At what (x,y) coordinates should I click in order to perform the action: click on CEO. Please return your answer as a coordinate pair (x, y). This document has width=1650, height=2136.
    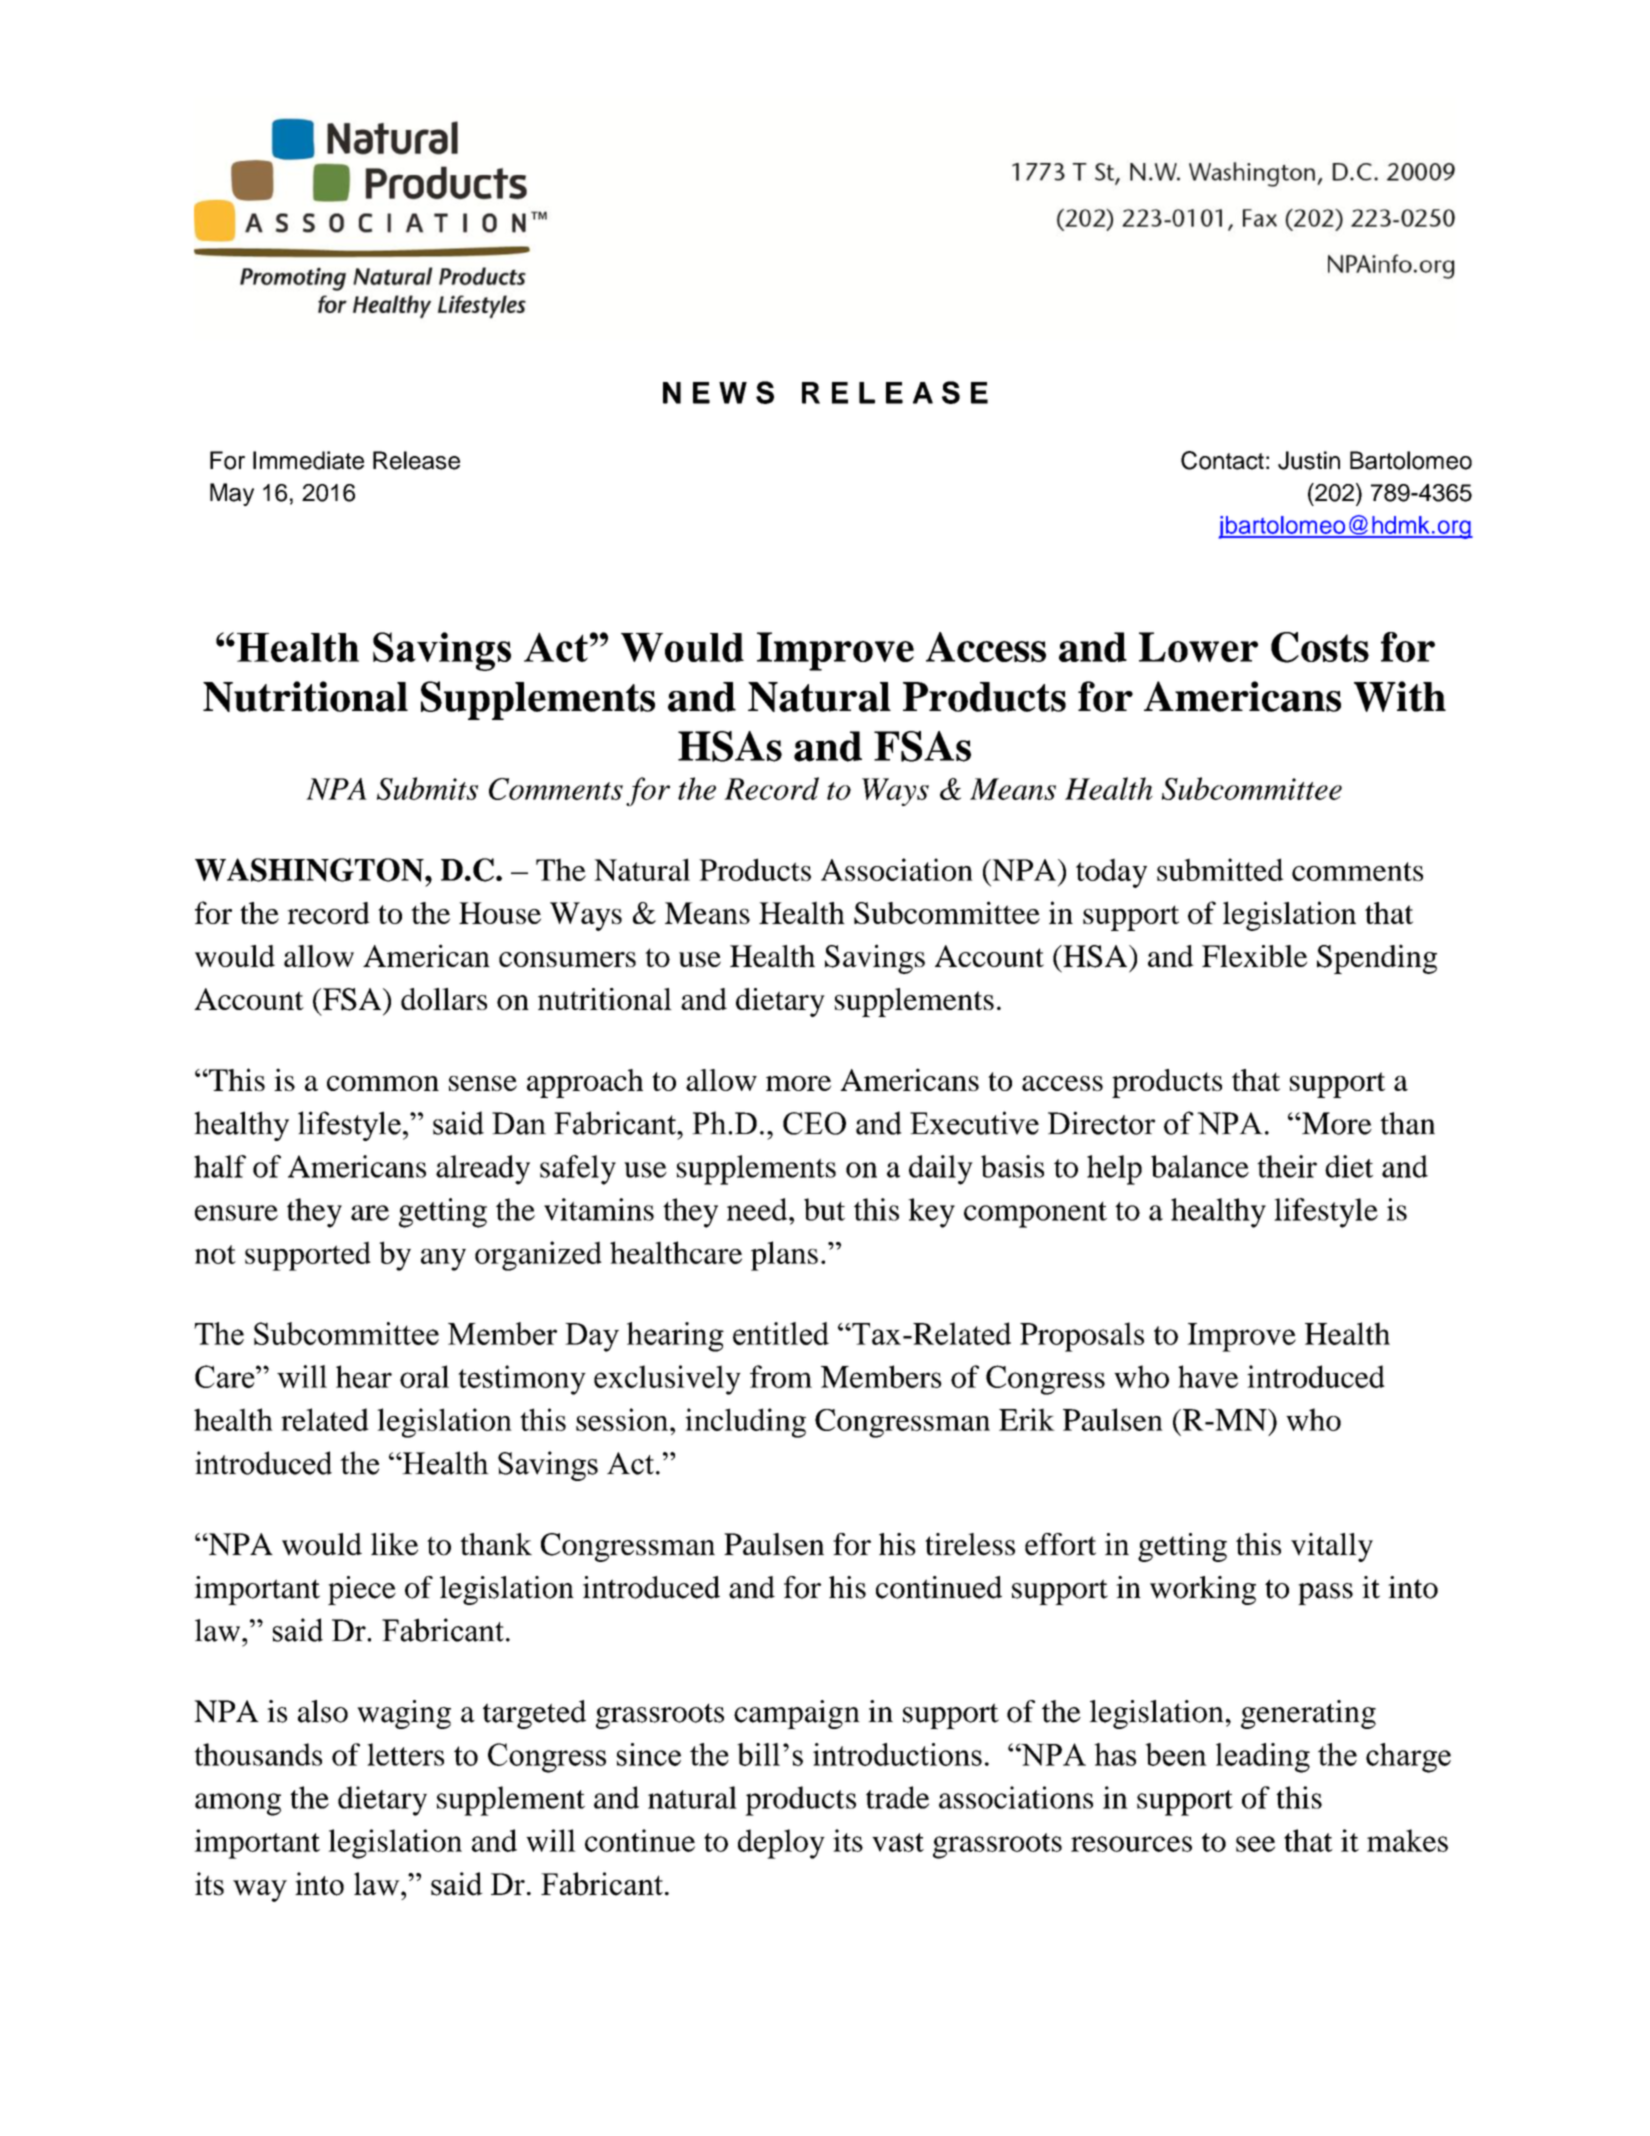
    Looking at the image, I should click on (814, 1123).
